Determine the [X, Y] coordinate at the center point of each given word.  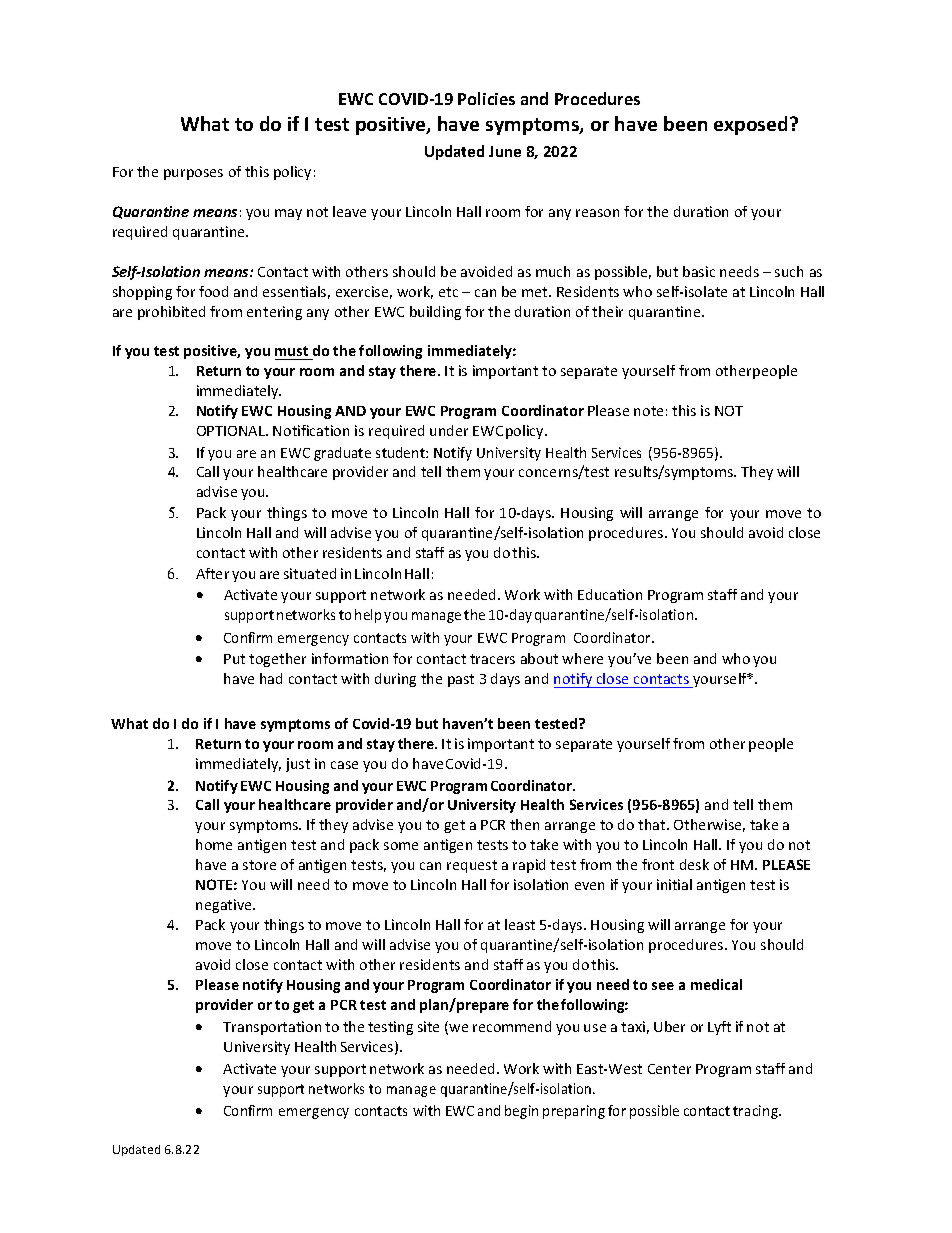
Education [610, 594]
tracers [492, 659]
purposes [193, 174]
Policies [486, 98]
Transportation [272, 1028]
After [212, 573]
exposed [750, 125]
